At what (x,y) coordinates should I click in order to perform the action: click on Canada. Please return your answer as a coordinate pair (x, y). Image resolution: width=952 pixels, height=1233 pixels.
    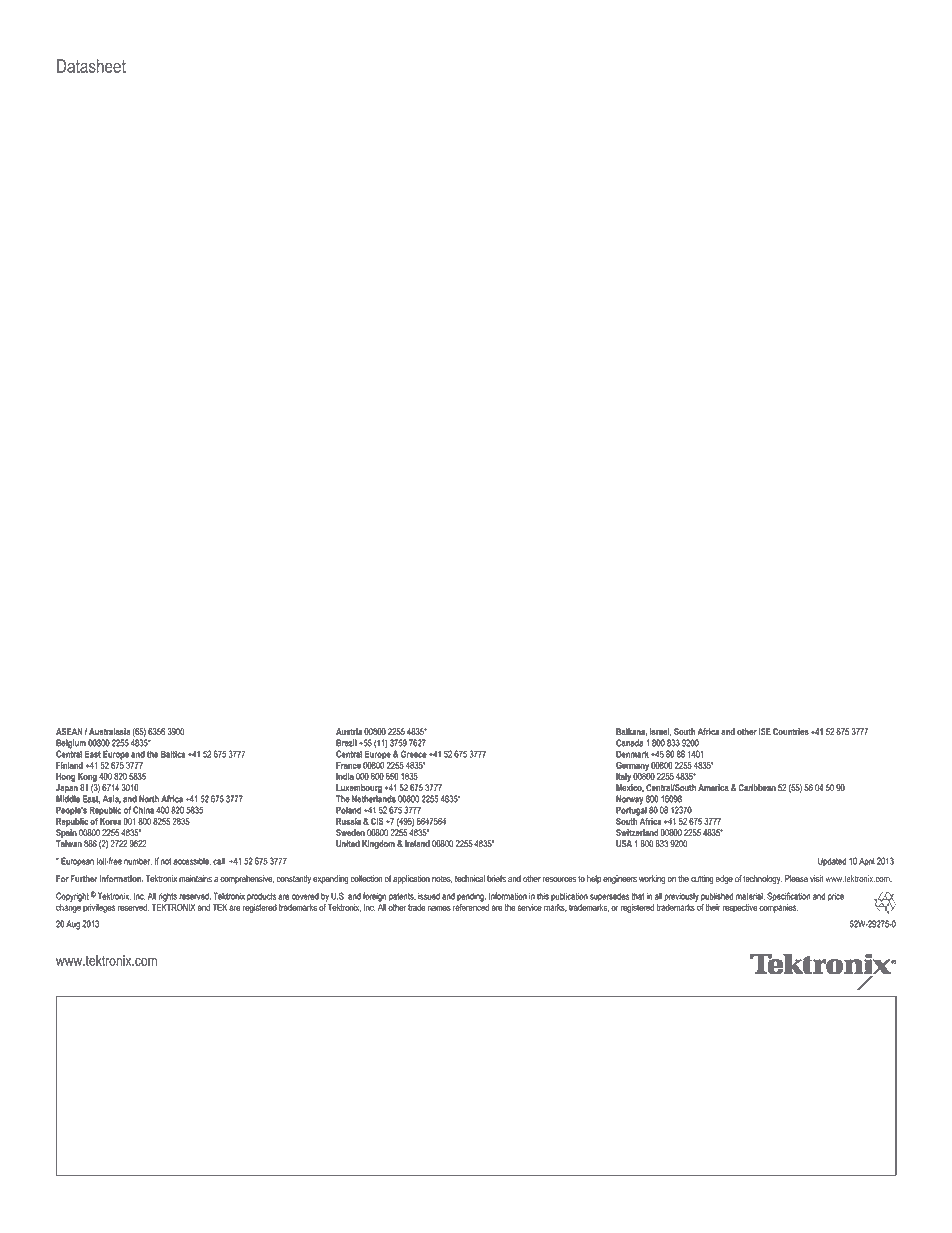
    Looking at the image, I should click on (630, 743).
